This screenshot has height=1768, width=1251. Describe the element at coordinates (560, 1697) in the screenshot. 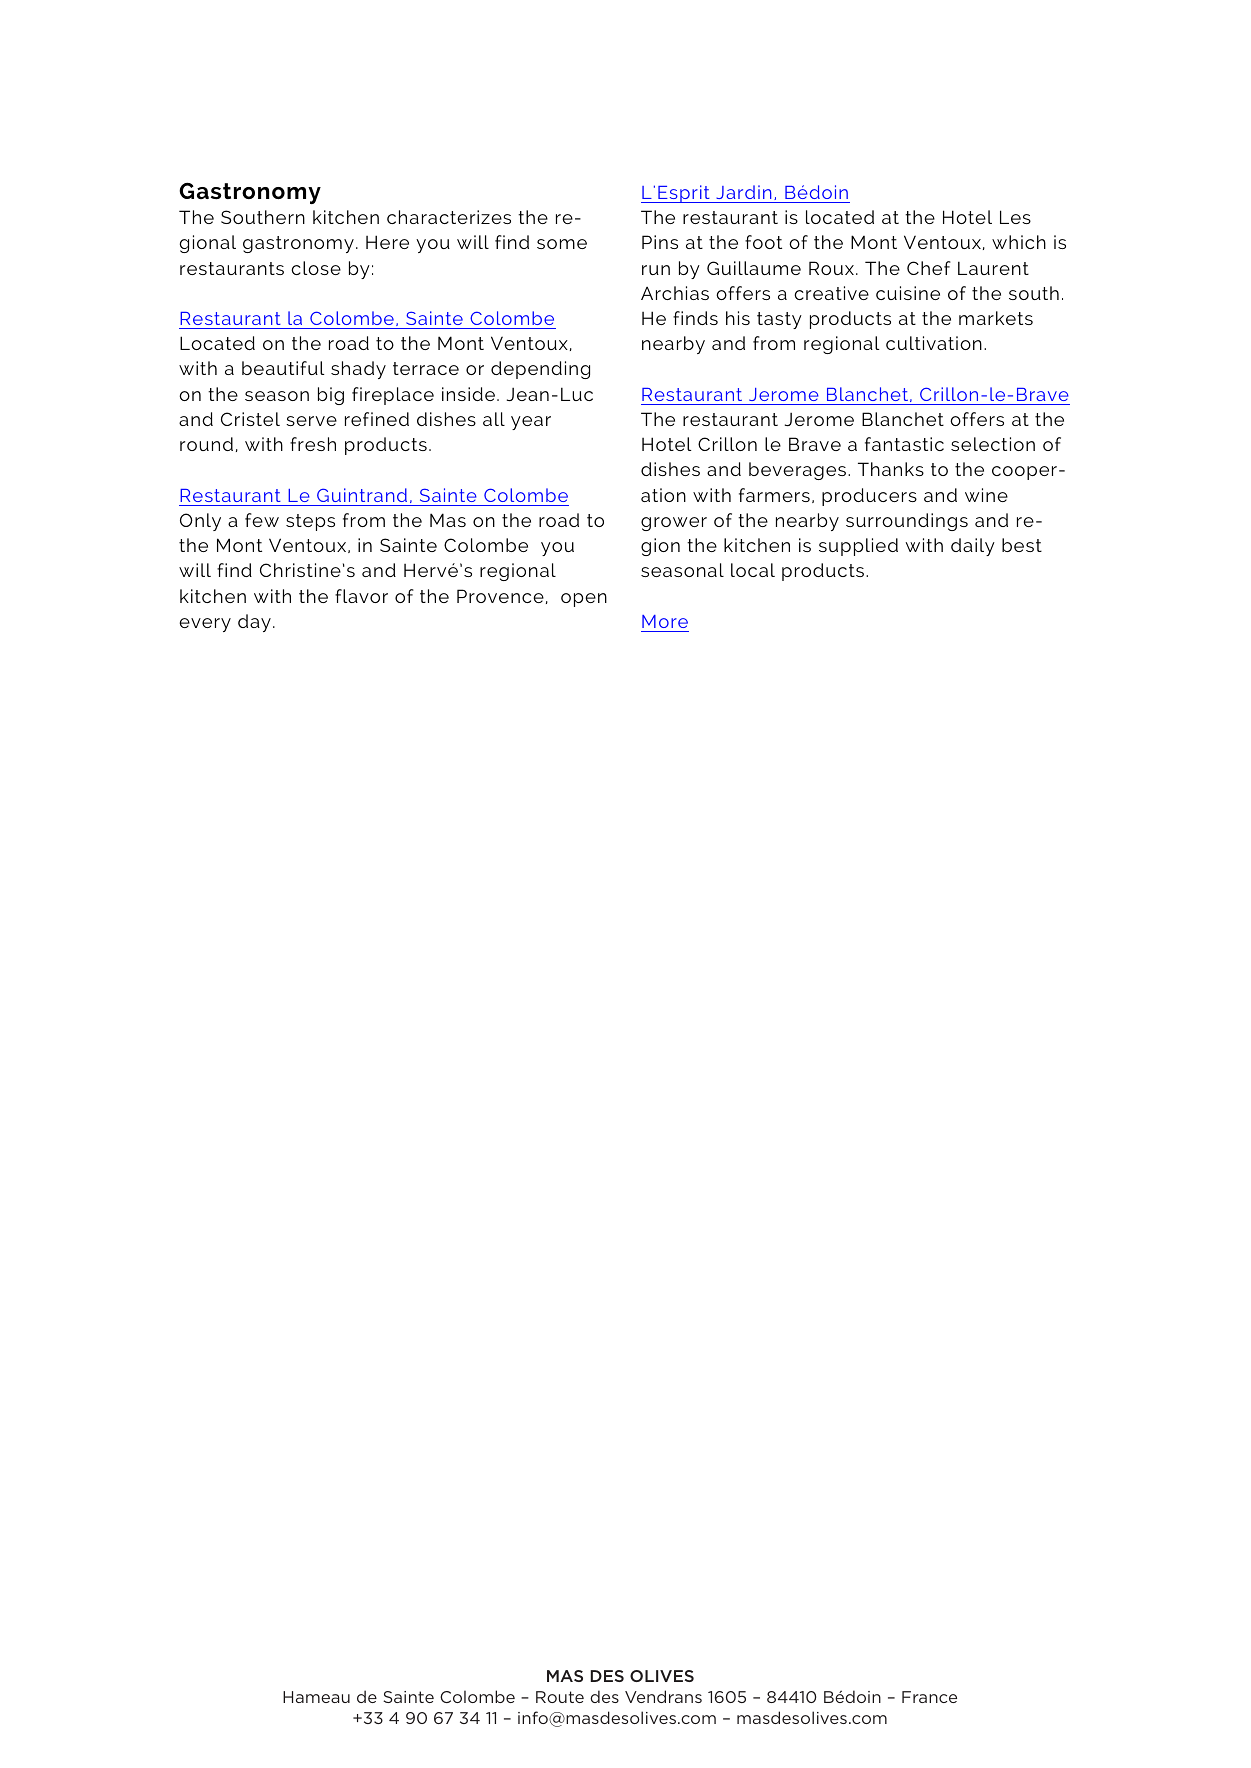

I see `Route` at that location.
